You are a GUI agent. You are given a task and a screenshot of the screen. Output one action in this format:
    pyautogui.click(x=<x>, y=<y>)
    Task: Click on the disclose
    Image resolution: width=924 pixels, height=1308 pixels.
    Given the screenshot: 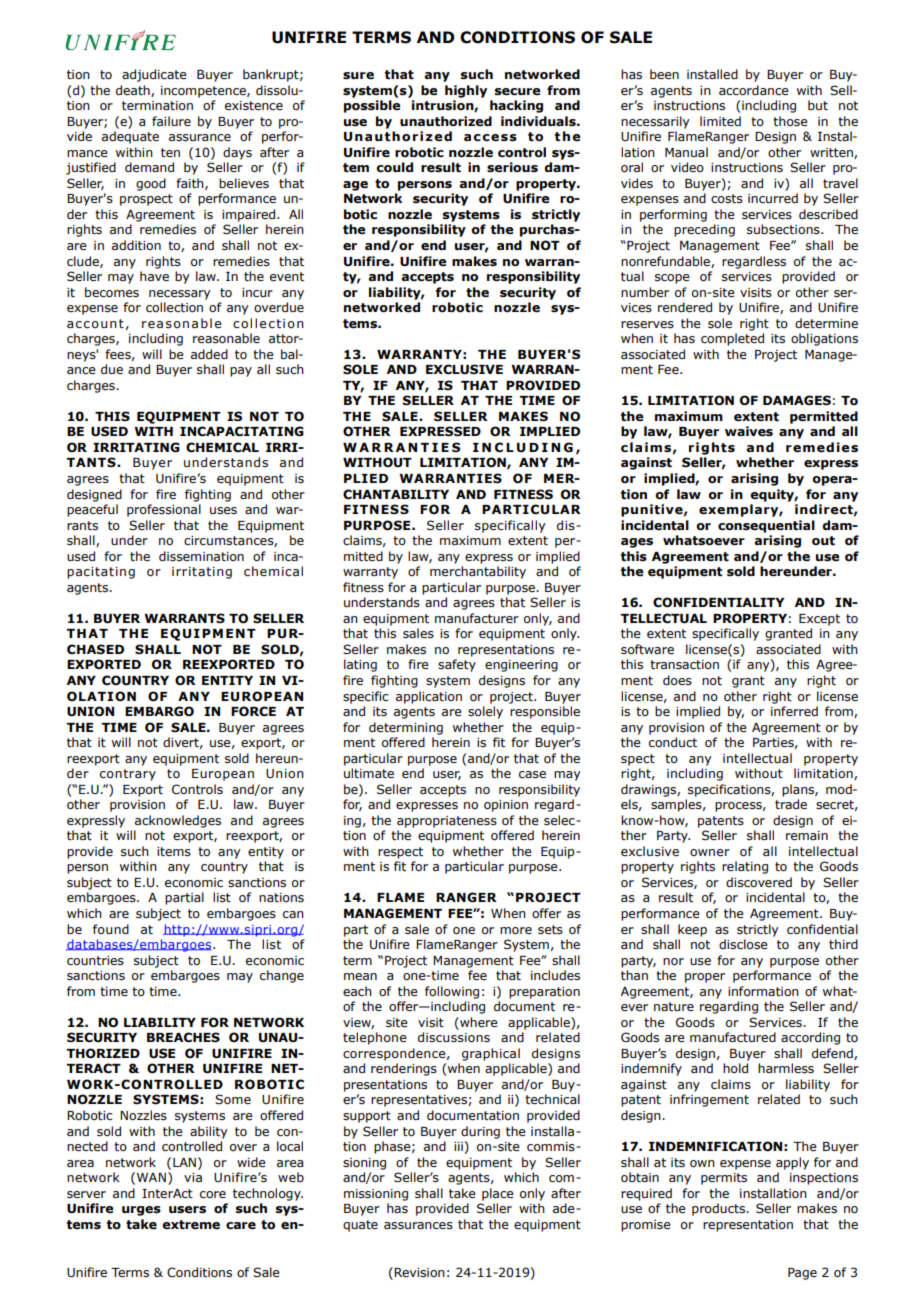 What is the action you would take?
    pyautogui.click(x=743, y=944)
